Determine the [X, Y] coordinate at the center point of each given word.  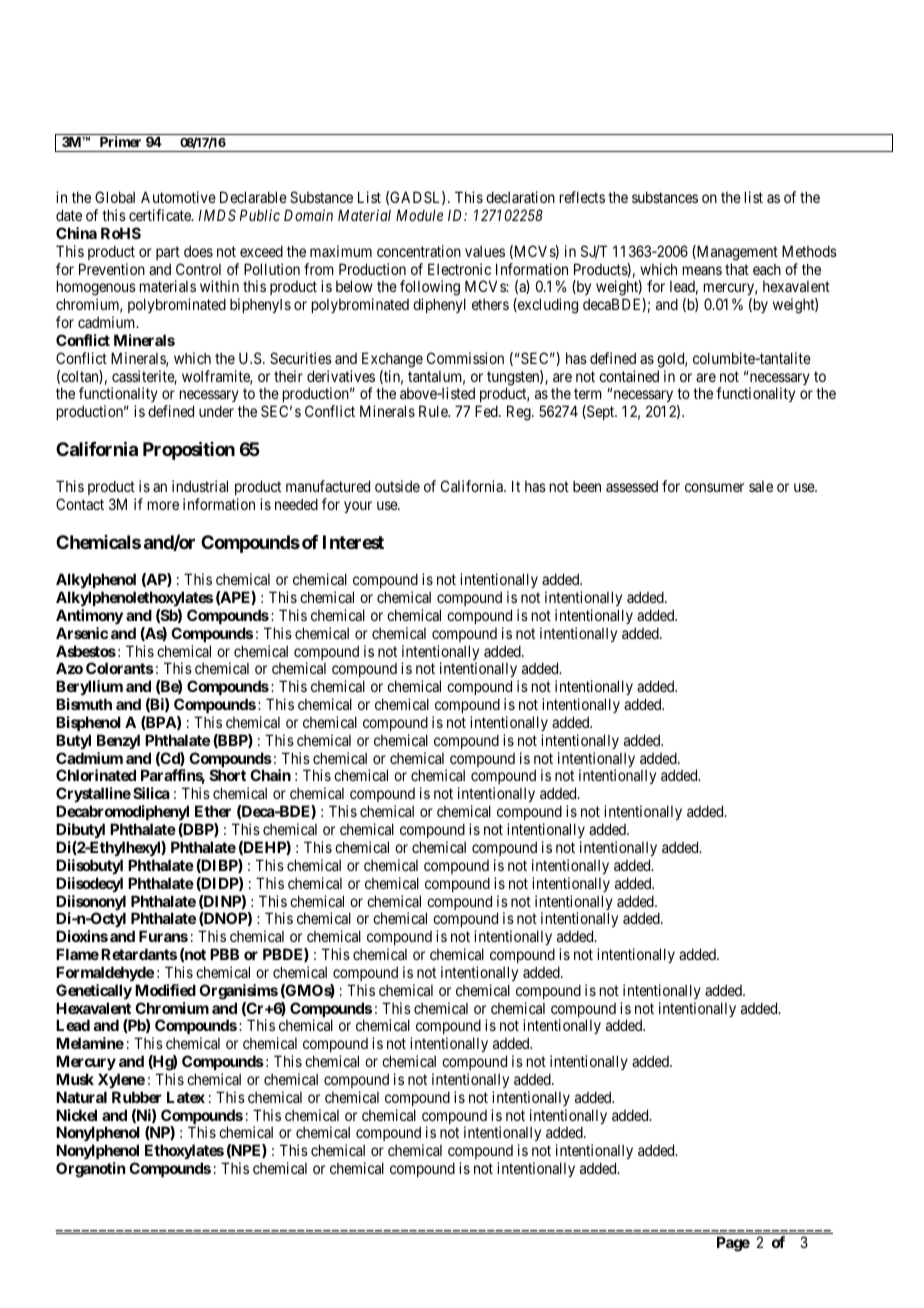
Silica [151, 793]
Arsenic [82, 633]
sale [761, 486]
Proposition [189, 450]
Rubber [137, 1097]
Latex [186, 1097]
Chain [270, 775]
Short [228, 775]
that [737, 269]
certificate [161, 215]
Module [419, 215]
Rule [434, 411]
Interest [353, 542]
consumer [714, 487]
